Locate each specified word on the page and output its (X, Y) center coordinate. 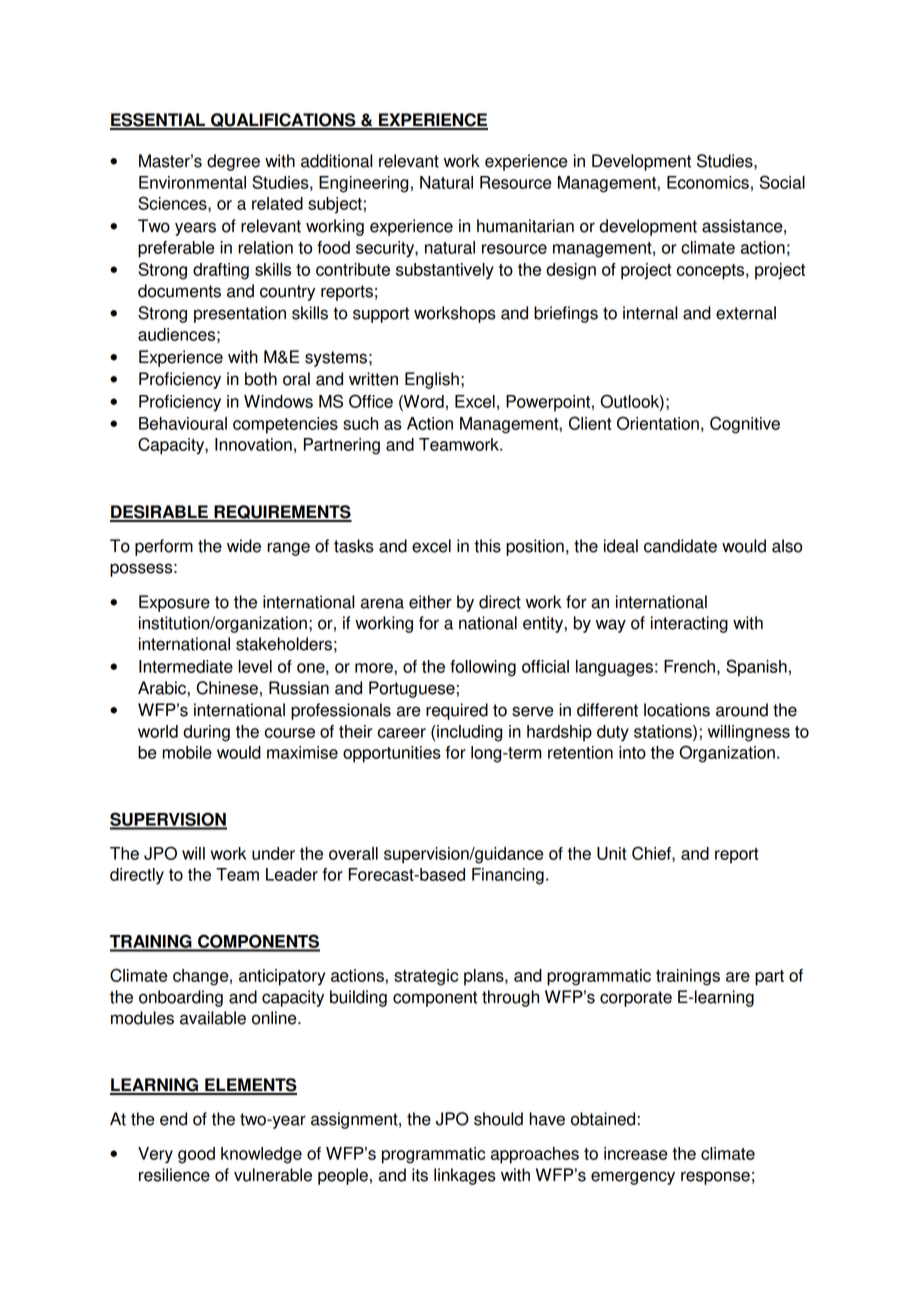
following (483, 668)
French (689, 666)
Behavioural (183, 423)
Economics (708, 182)
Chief (652, 854)
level (255, 666)
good (196, 1155)
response (715, 1178)
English (432, 380)
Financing (508, 876)
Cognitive (745, 425)
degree (233, 162)
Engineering (364, 184)
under (273, 853)
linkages (465, 1176)
